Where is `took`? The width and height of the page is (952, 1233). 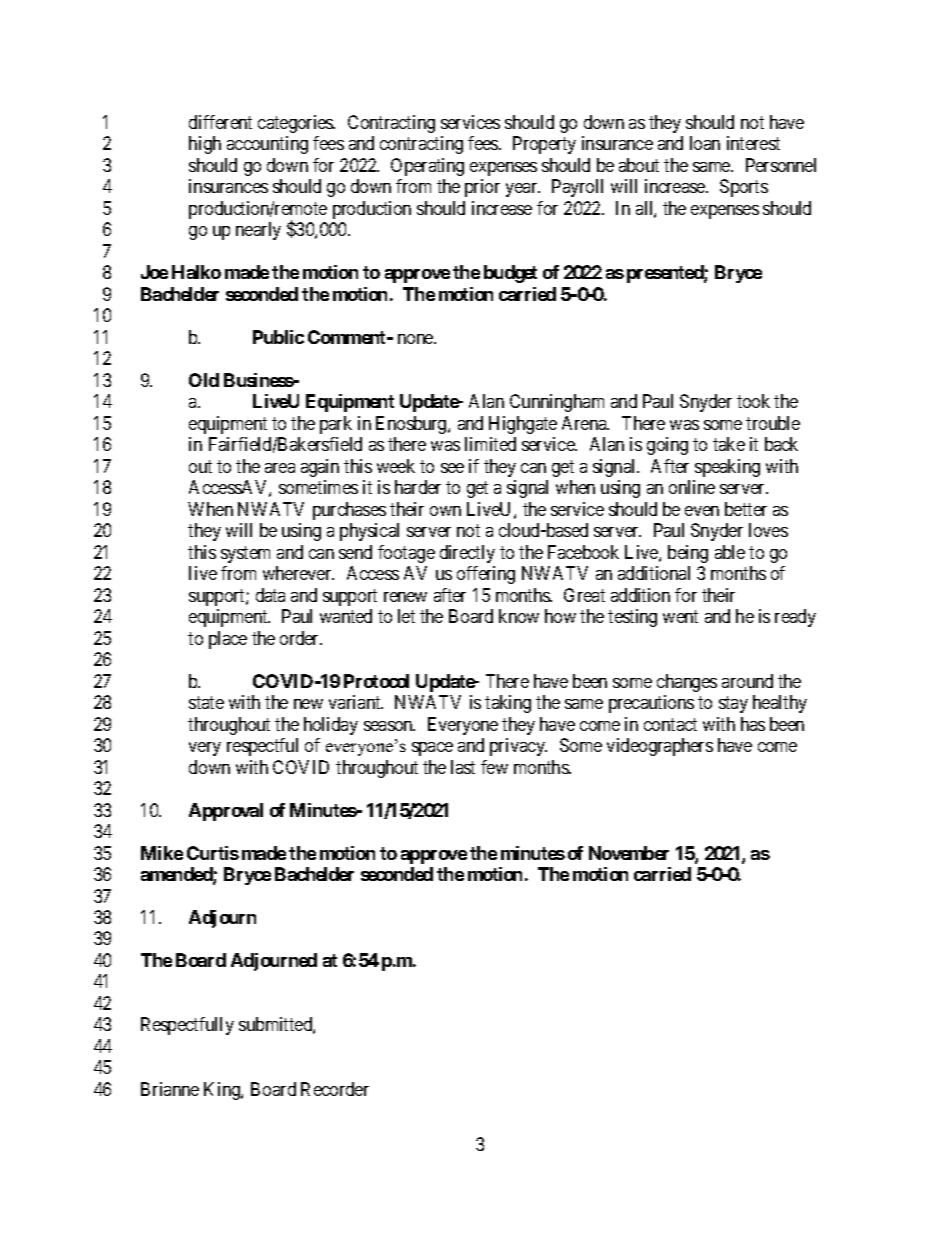
took is located at coordinates (753, 401).
